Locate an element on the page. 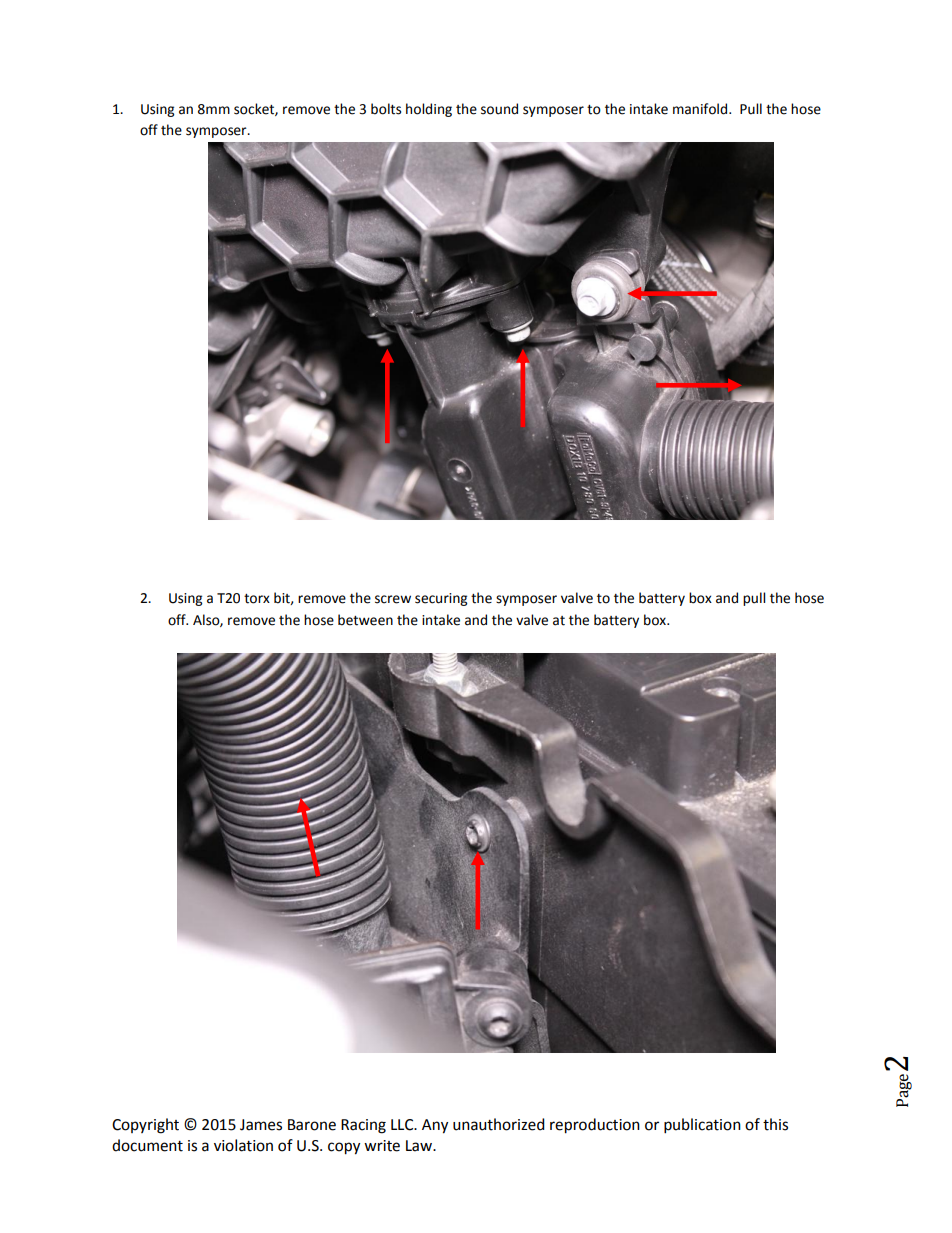 This document has width=952, height=1233. torx is located at coordinates (257, 599).
